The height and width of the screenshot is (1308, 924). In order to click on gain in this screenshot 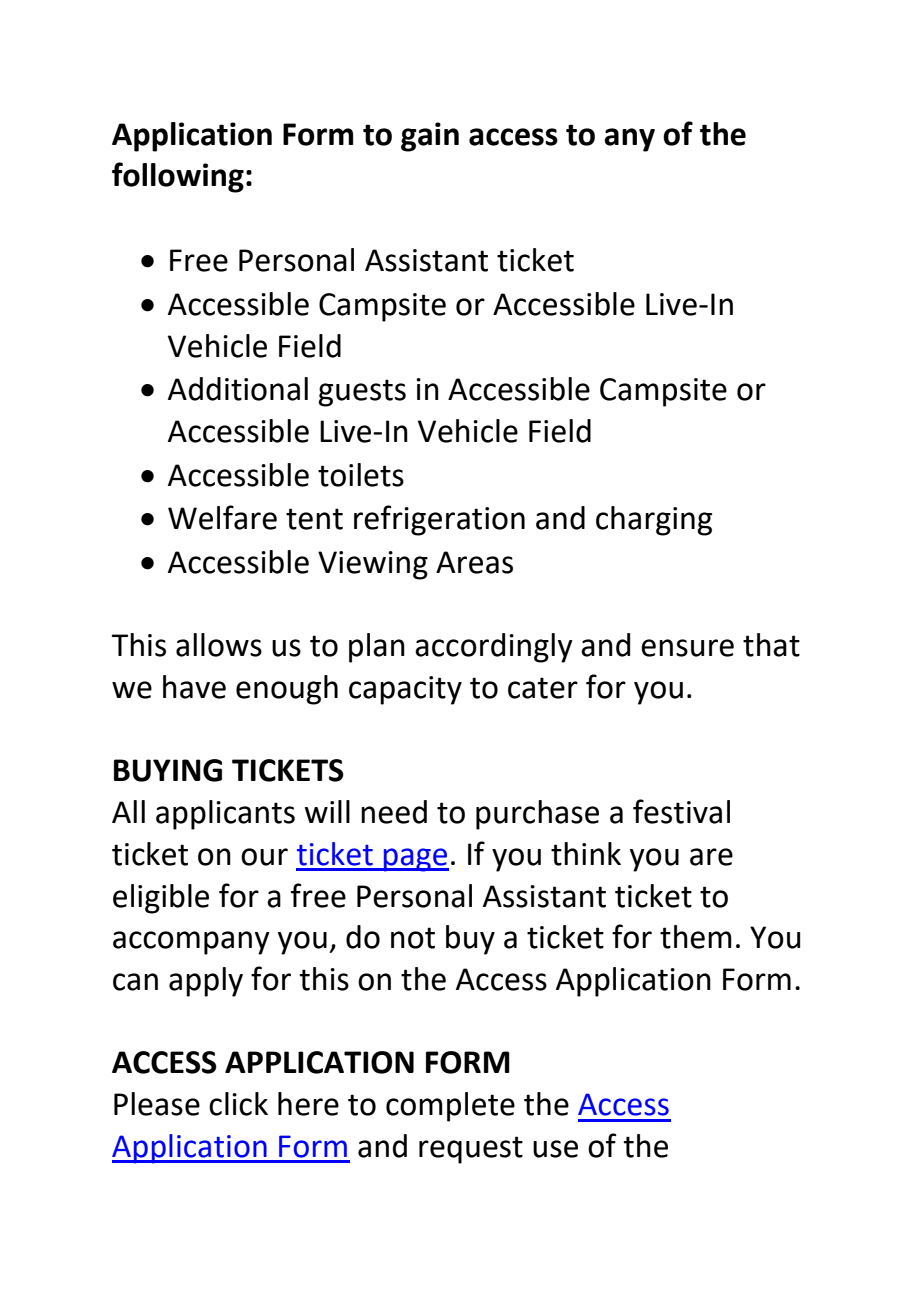, I will do `click(430, 137)`.
